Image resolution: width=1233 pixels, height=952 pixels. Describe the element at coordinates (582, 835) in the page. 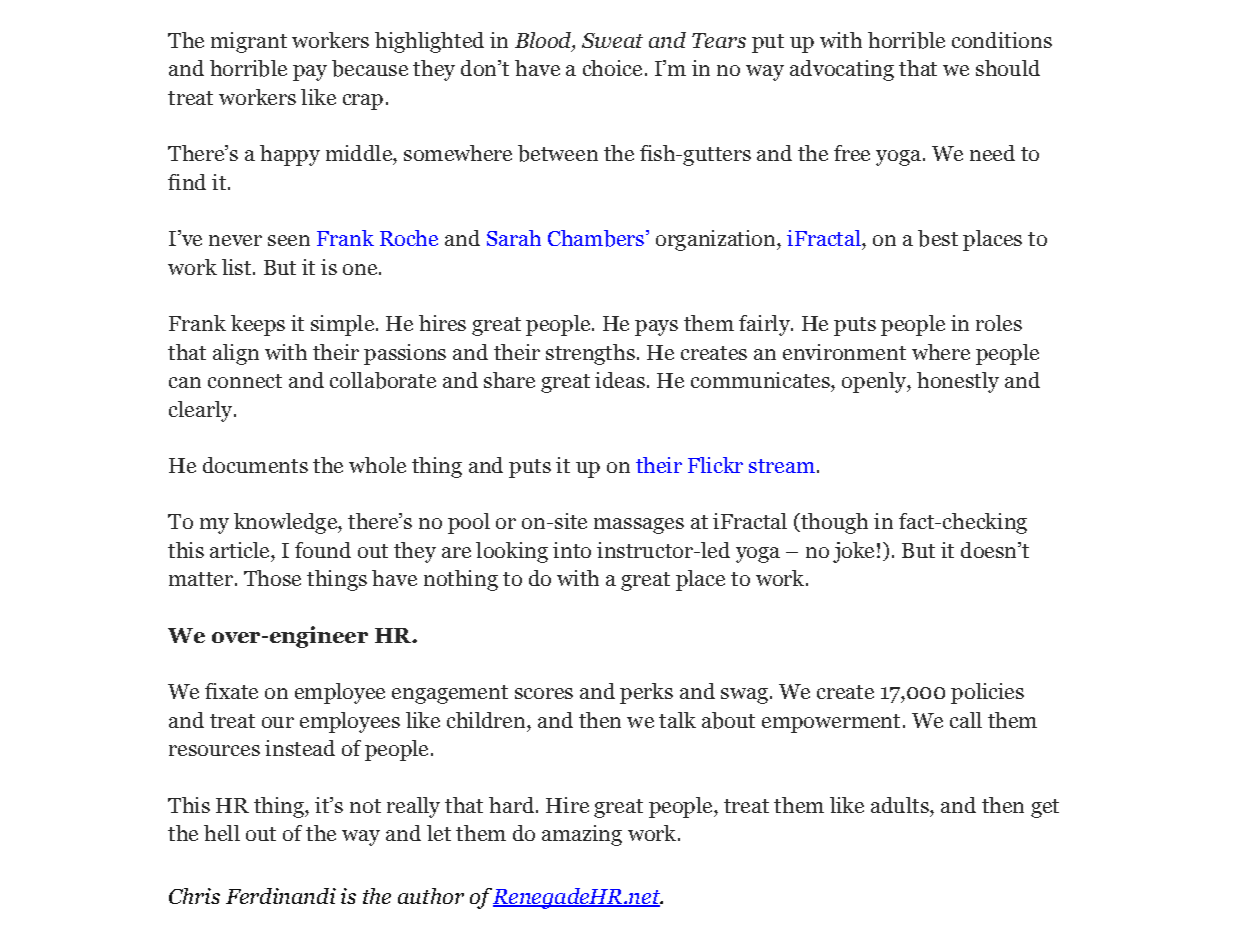

I see `amazing` at that location.
